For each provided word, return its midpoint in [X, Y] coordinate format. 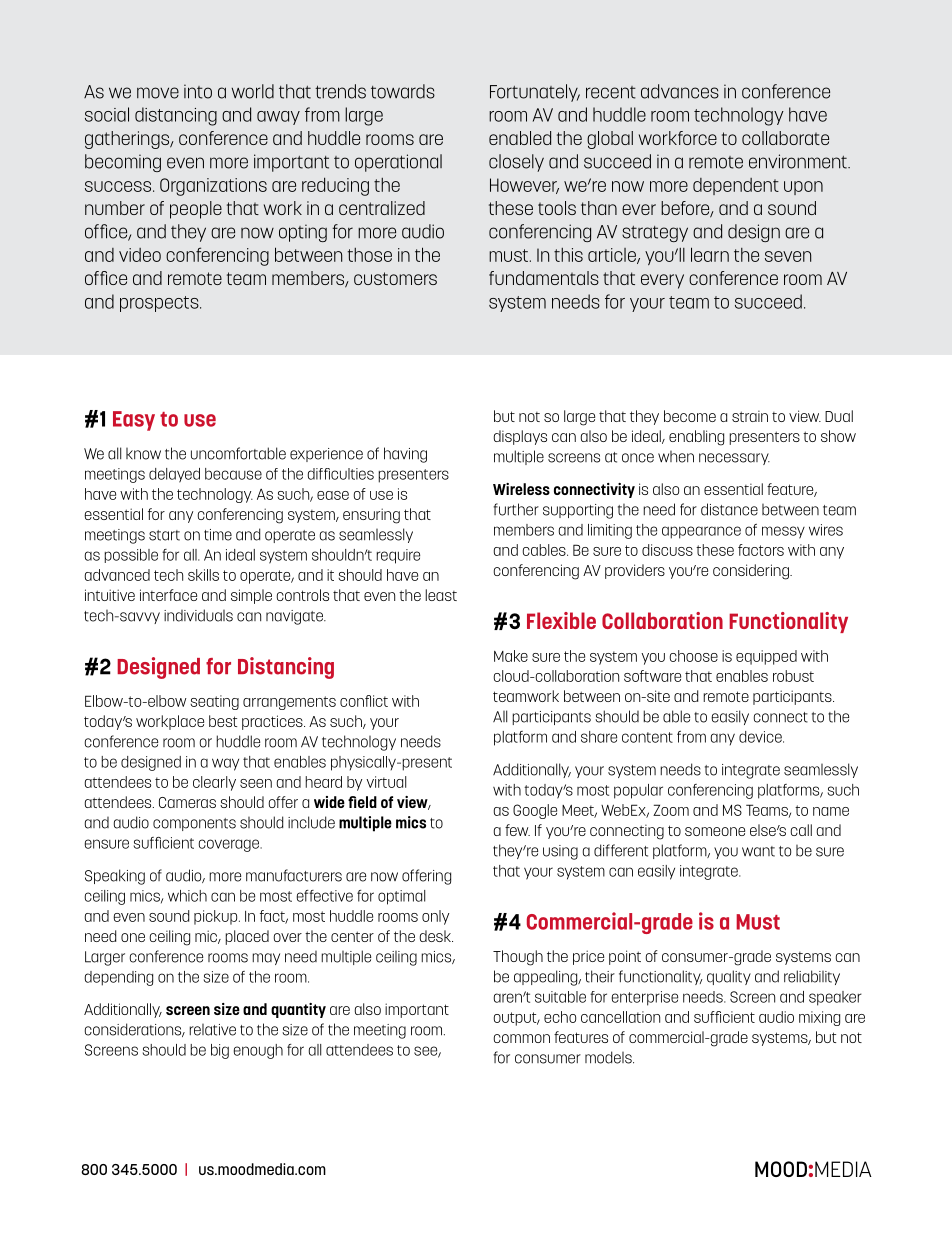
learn [710, 254]
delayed [174, 475]
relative [212, 1030]
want [758, 851]
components [194, 824]
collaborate [785, 138]
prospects [160, 304]
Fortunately [535, 93]
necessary [734, 459]
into [198, 91]
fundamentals [544, 278]
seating [214, 702]
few [517, 830]
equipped [766, 657]
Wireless [521, 489]
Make [511, 656]
